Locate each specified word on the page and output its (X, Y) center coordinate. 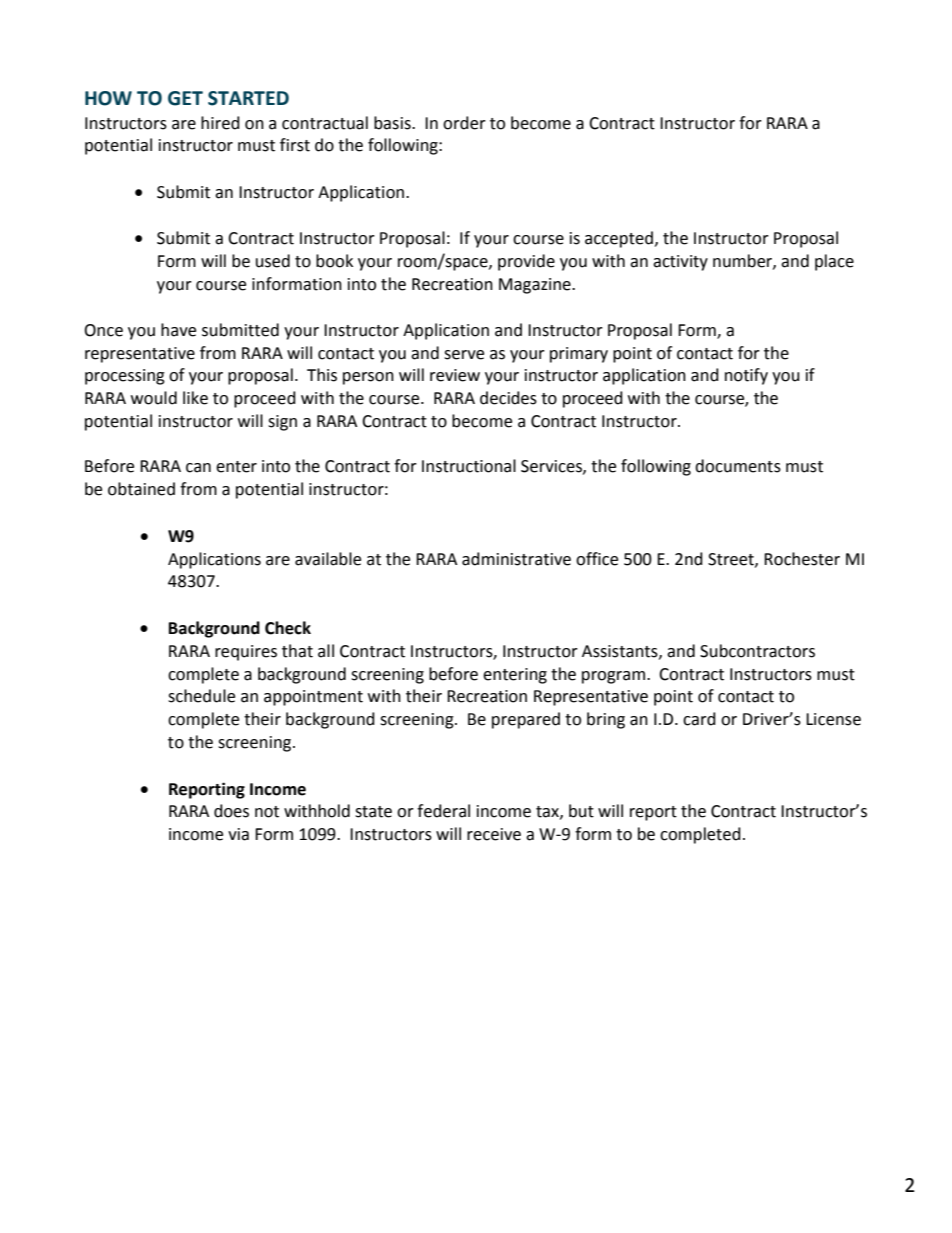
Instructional (469, 466)
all (326, 651)
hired (220, 123)
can (198, 468)
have (178, 330)
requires (246, 653)
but (581, 811)
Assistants (621, 652)
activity (680, 263)
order (464, 123)
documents (738, 466)
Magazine (536, 286)
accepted (619, 239)
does (231, 811)
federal (443, 811)
